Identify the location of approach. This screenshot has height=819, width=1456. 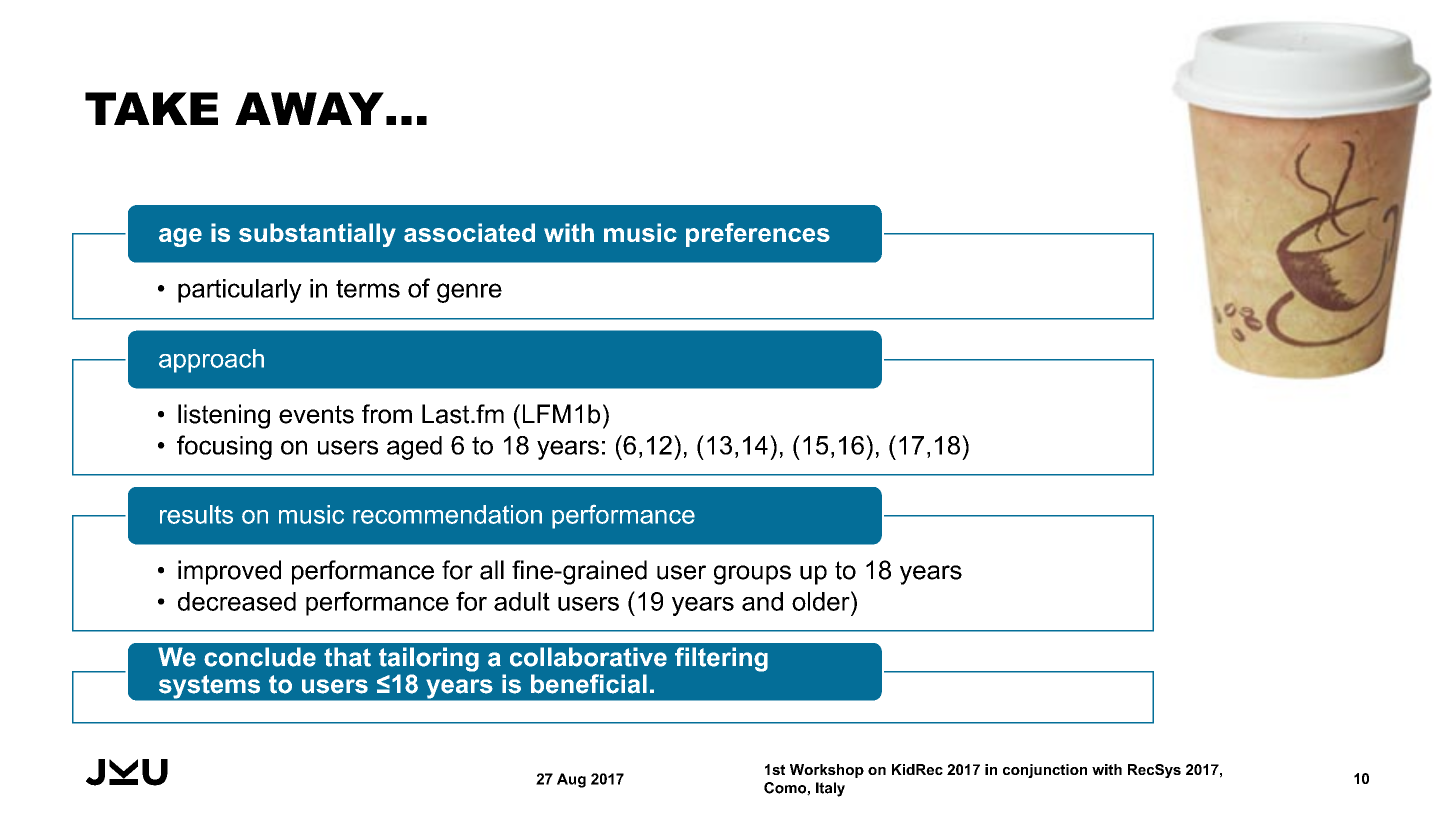
(211, 361).
